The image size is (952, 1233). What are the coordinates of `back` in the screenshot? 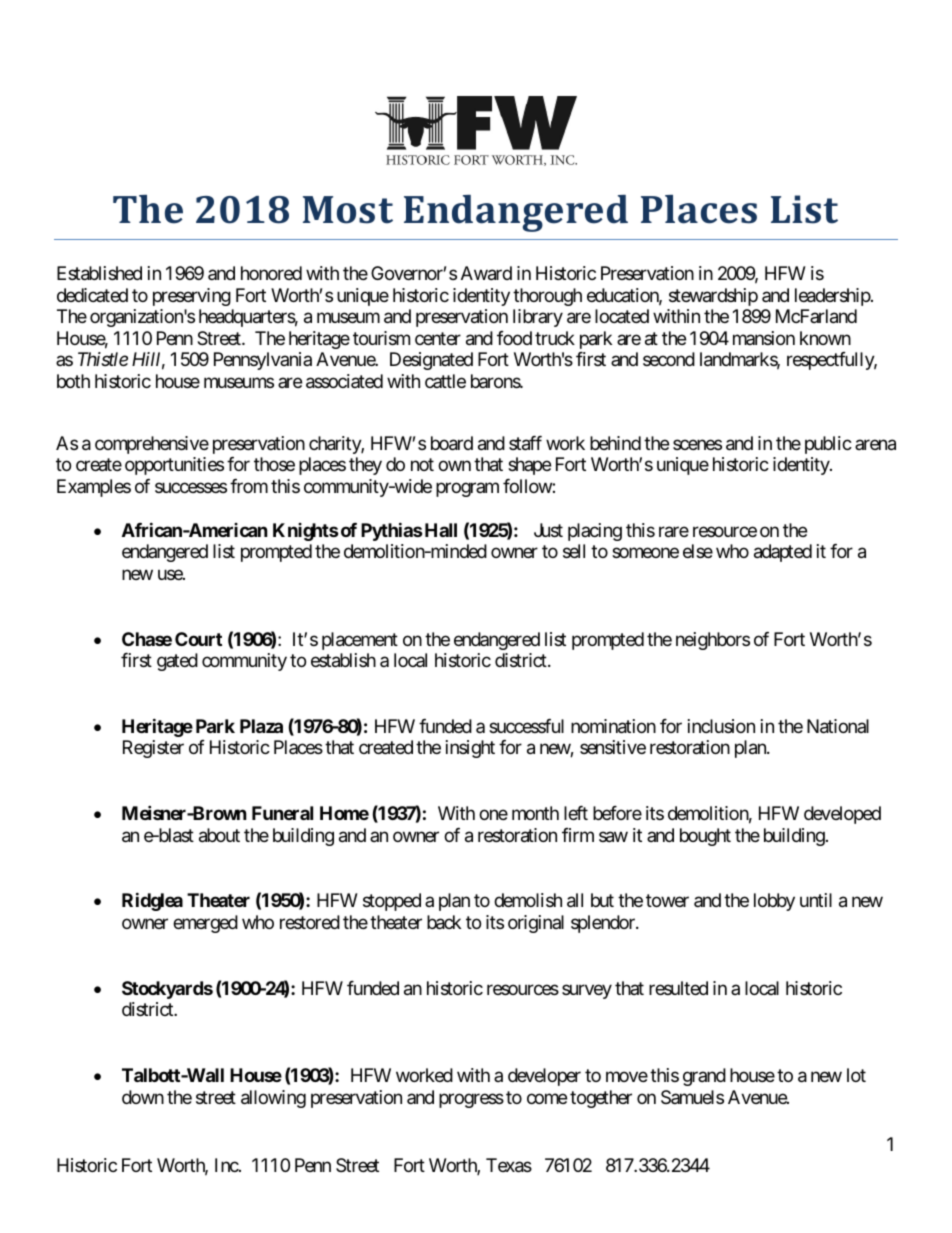 It's located at (444, 922).
